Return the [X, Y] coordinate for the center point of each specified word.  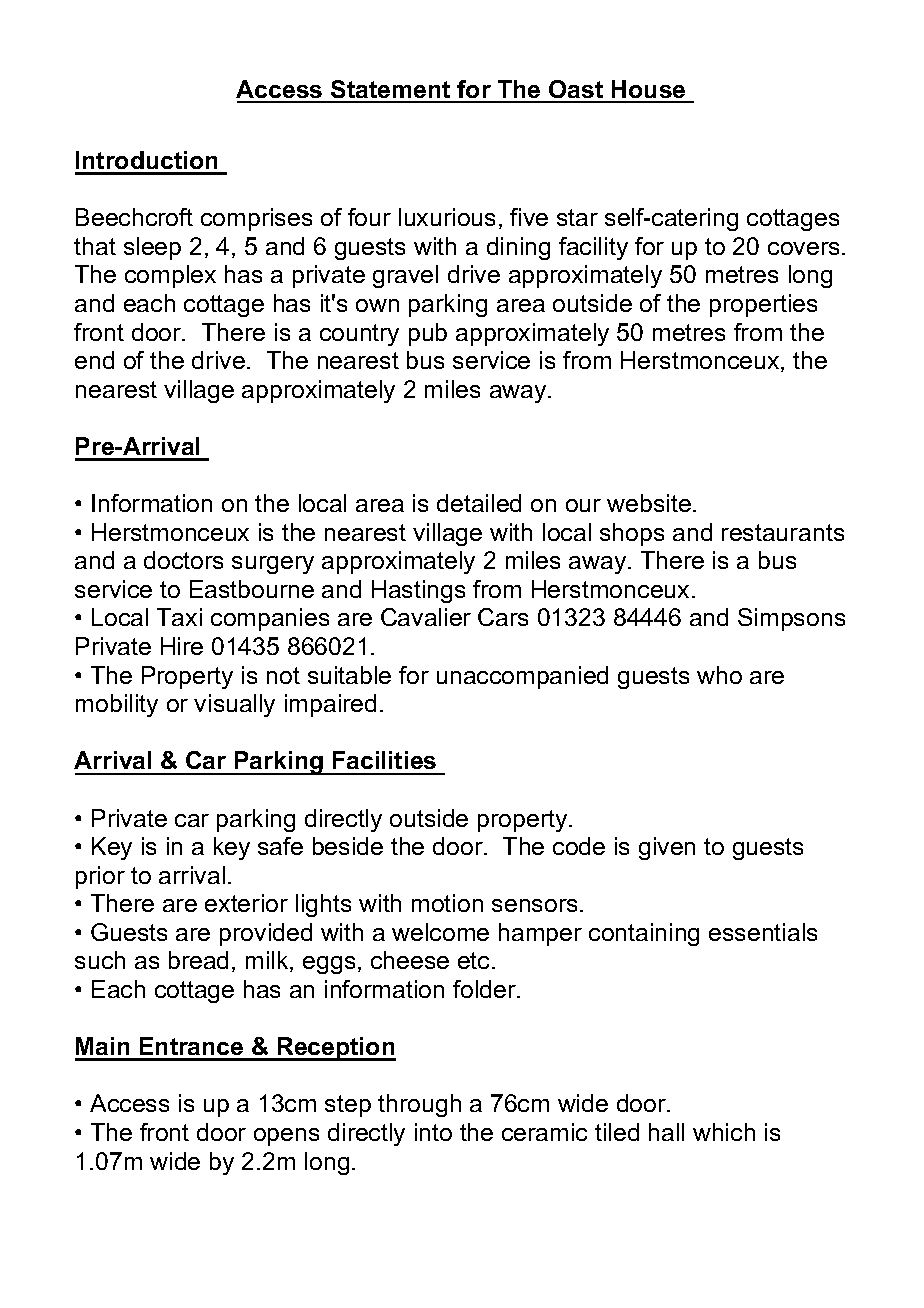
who [719, 675]
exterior [246, 903]
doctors [183, 560]
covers [803, 248]
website [649, 503]
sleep [152, 248]
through [419, 1105]
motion [447, 903]
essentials [763, 932]
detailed [479, 503]
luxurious [447, 217]
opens [286, 1137]
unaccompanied [522, 677]
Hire [182, 646]
